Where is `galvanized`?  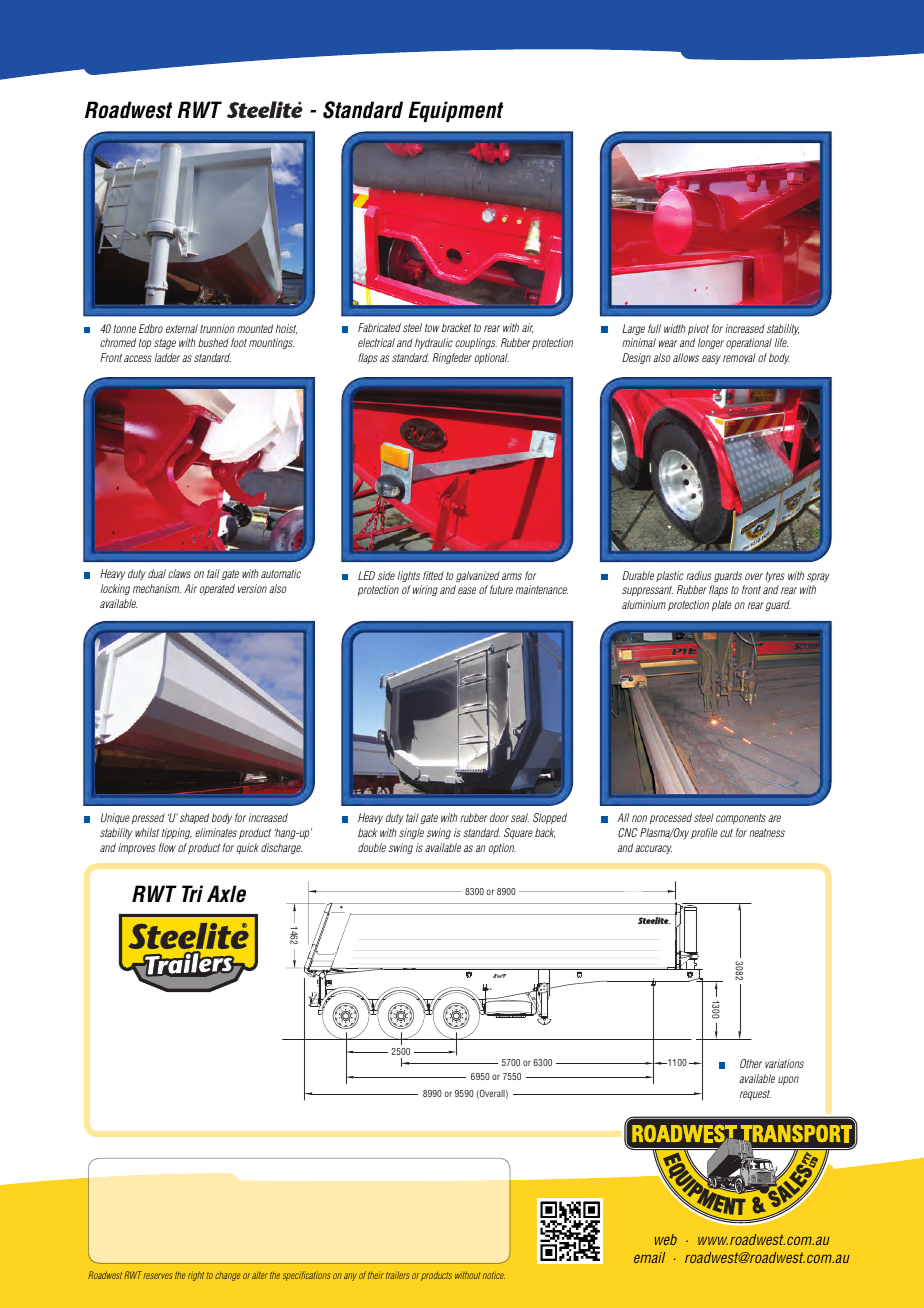
galvanized is located at coordinates (478, 576).
